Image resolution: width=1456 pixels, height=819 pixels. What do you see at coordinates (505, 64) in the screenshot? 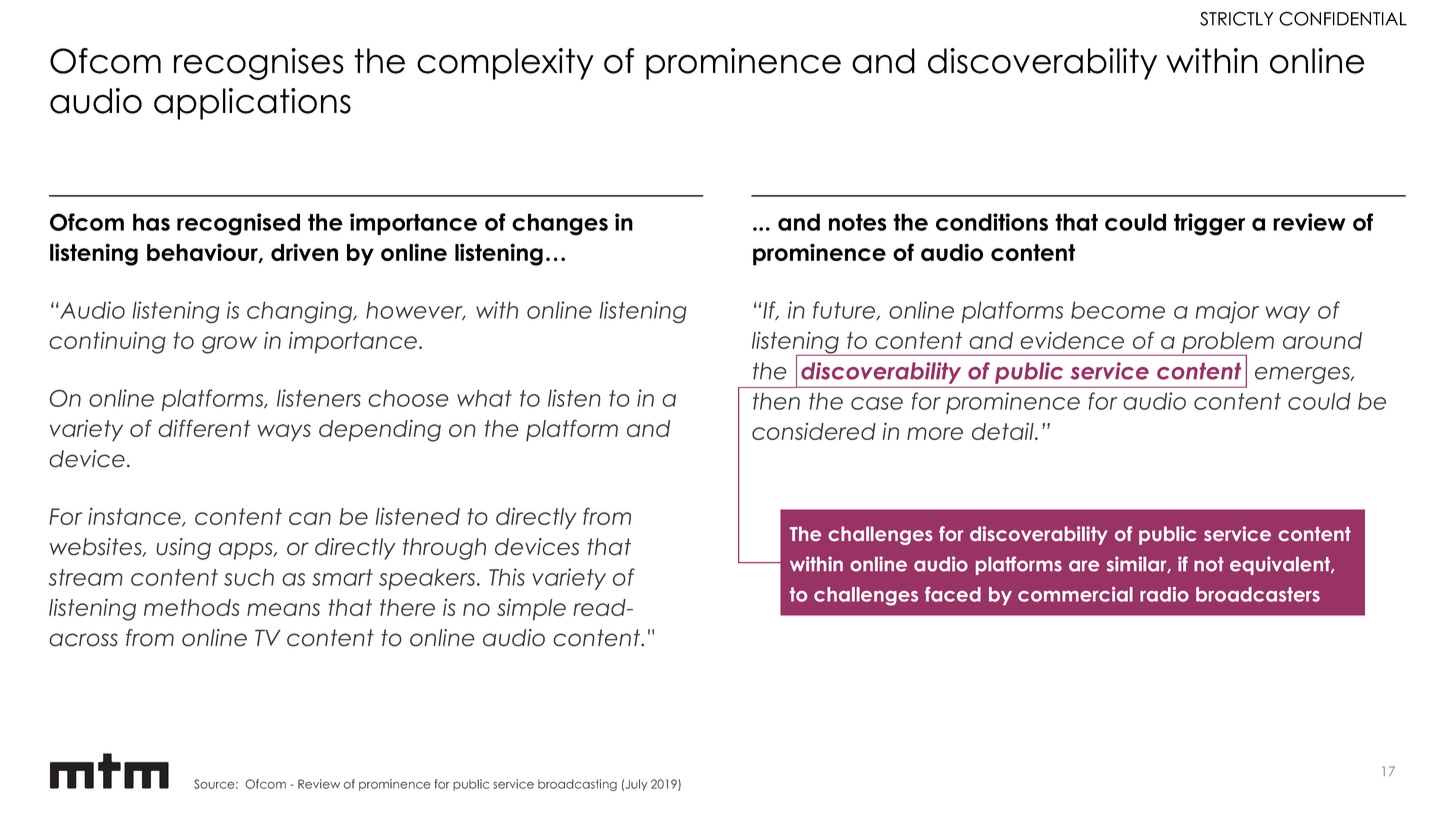
I see `complexity` at bounding box center [505, 64].
